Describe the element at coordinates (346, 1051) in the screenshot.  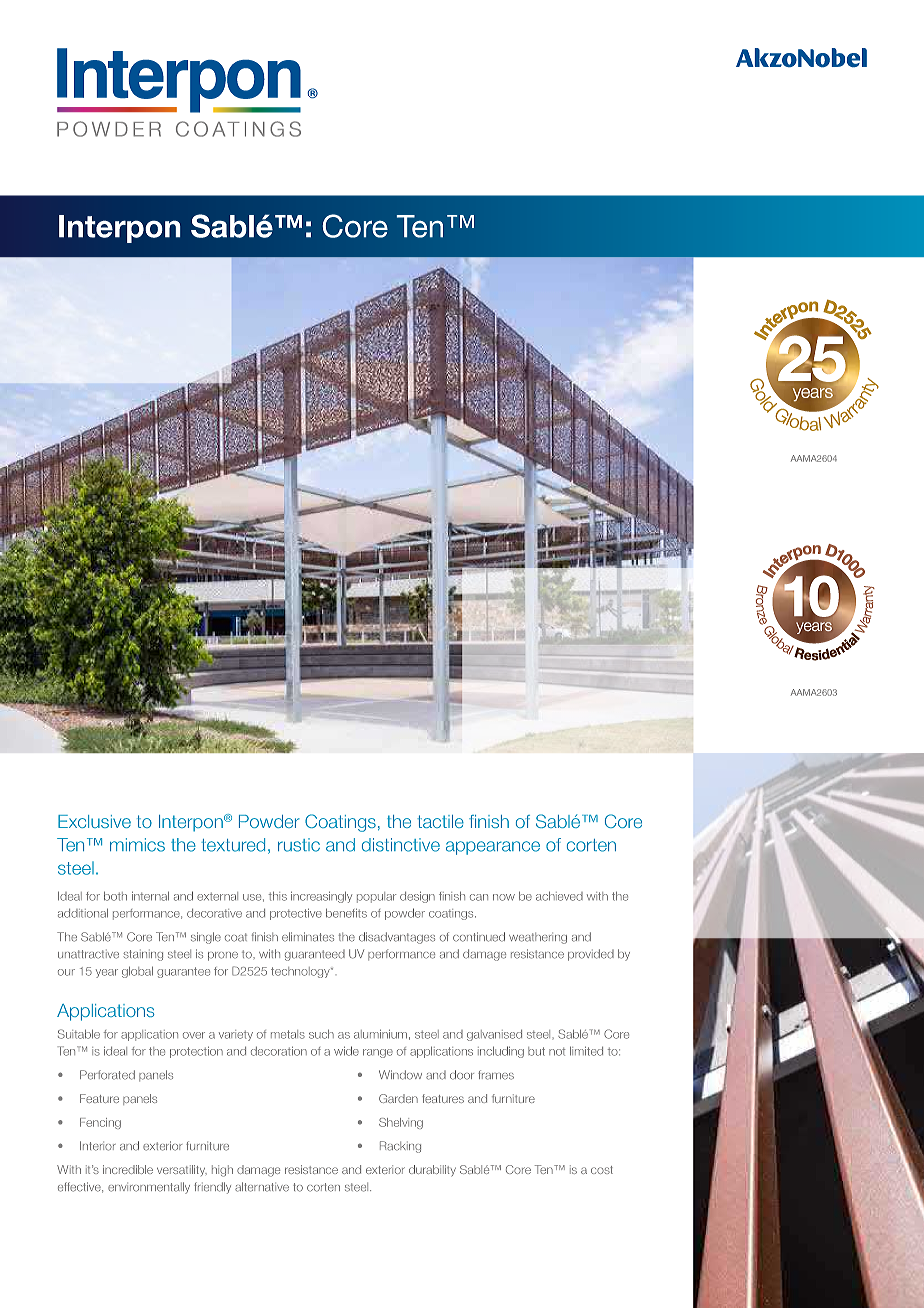
I see `wide` at that location.
